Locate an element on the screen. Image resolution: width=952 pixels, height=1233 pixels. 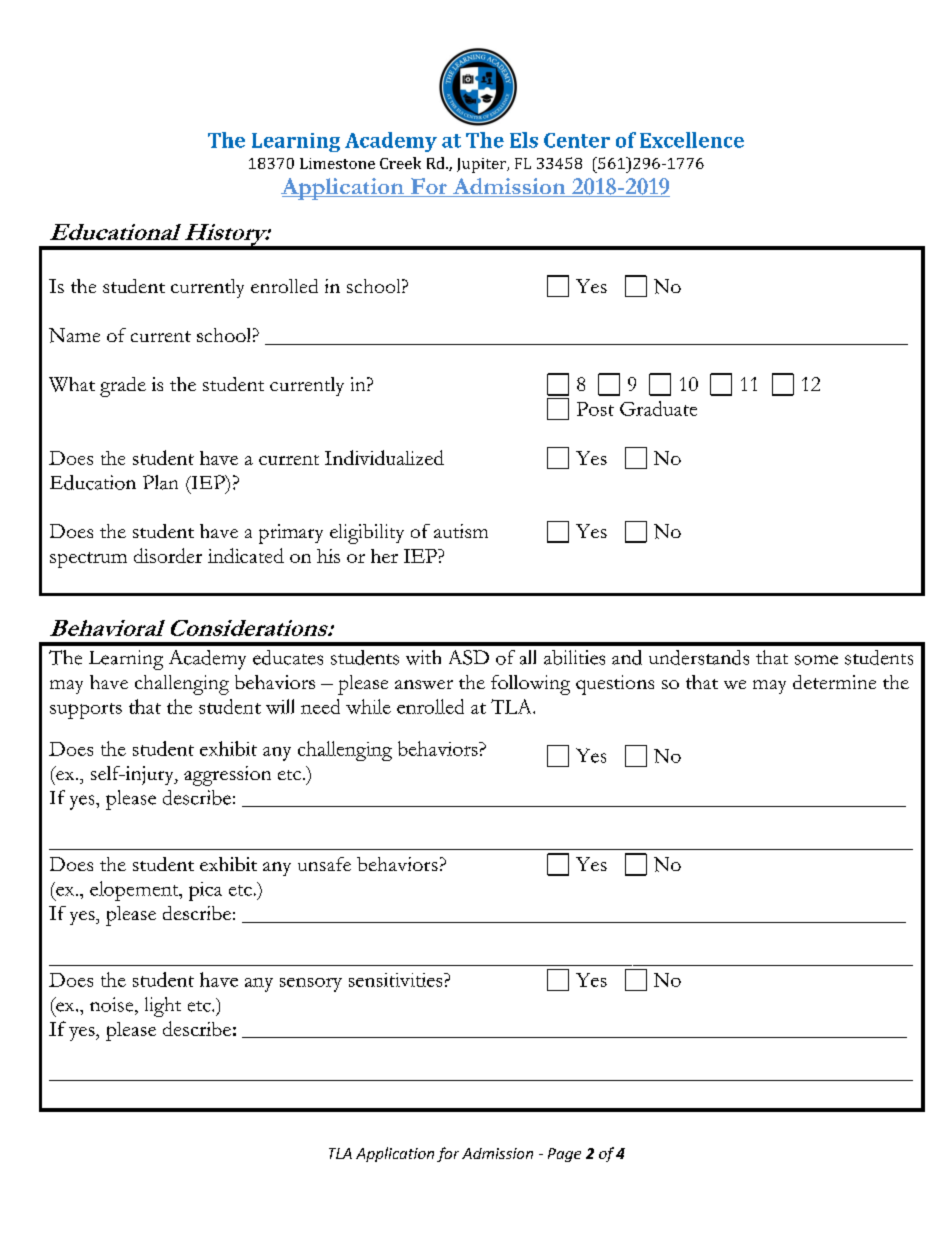
elopement is located at coordinates (135, 891).
